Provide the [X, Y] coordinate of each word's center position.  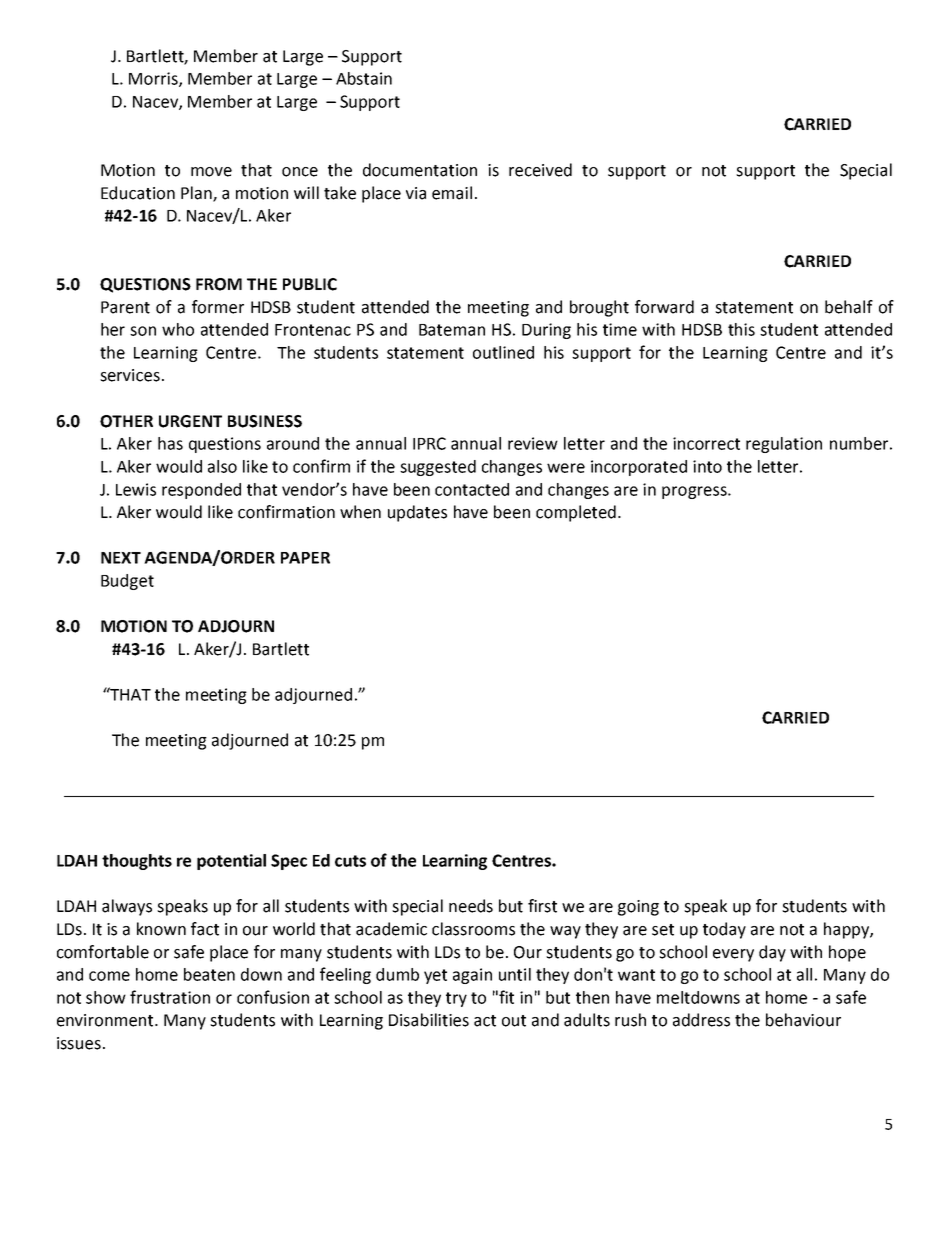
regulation [784, 445]
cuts [350, 861]
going [638, 908]
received [540, 170]
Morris [154, 79]
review [533, 443]
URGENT [190, 421]
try [456, 999]
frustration [170, 997]
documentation [420, 170]
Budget [127, 582]
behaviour [803, 1020]
